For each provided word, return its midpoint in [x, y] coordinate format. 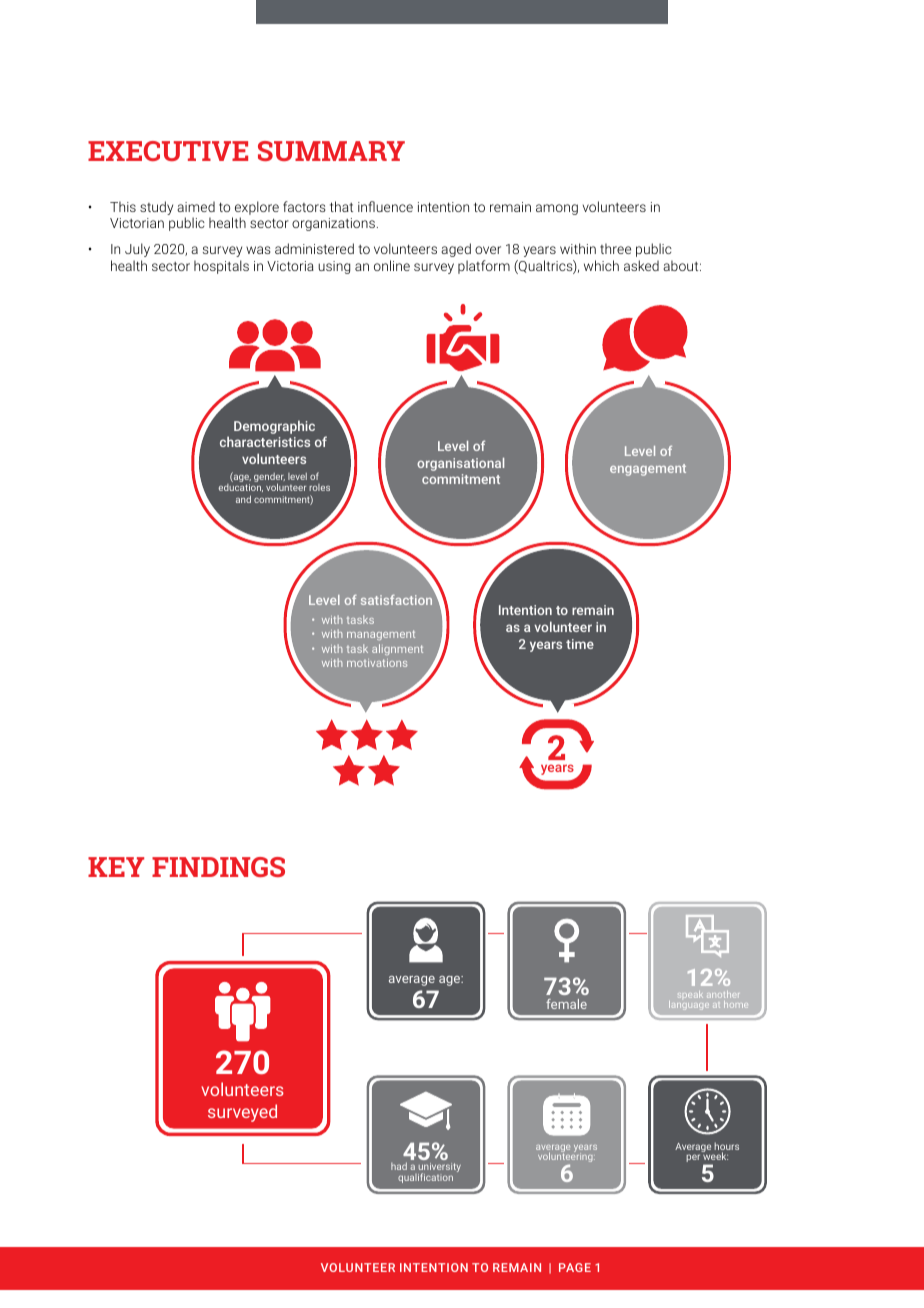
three [615, 248]
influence [385, 206]
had [399, 1166]
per [693, 1158]
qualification [425, 1178]
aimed [196, 206]
